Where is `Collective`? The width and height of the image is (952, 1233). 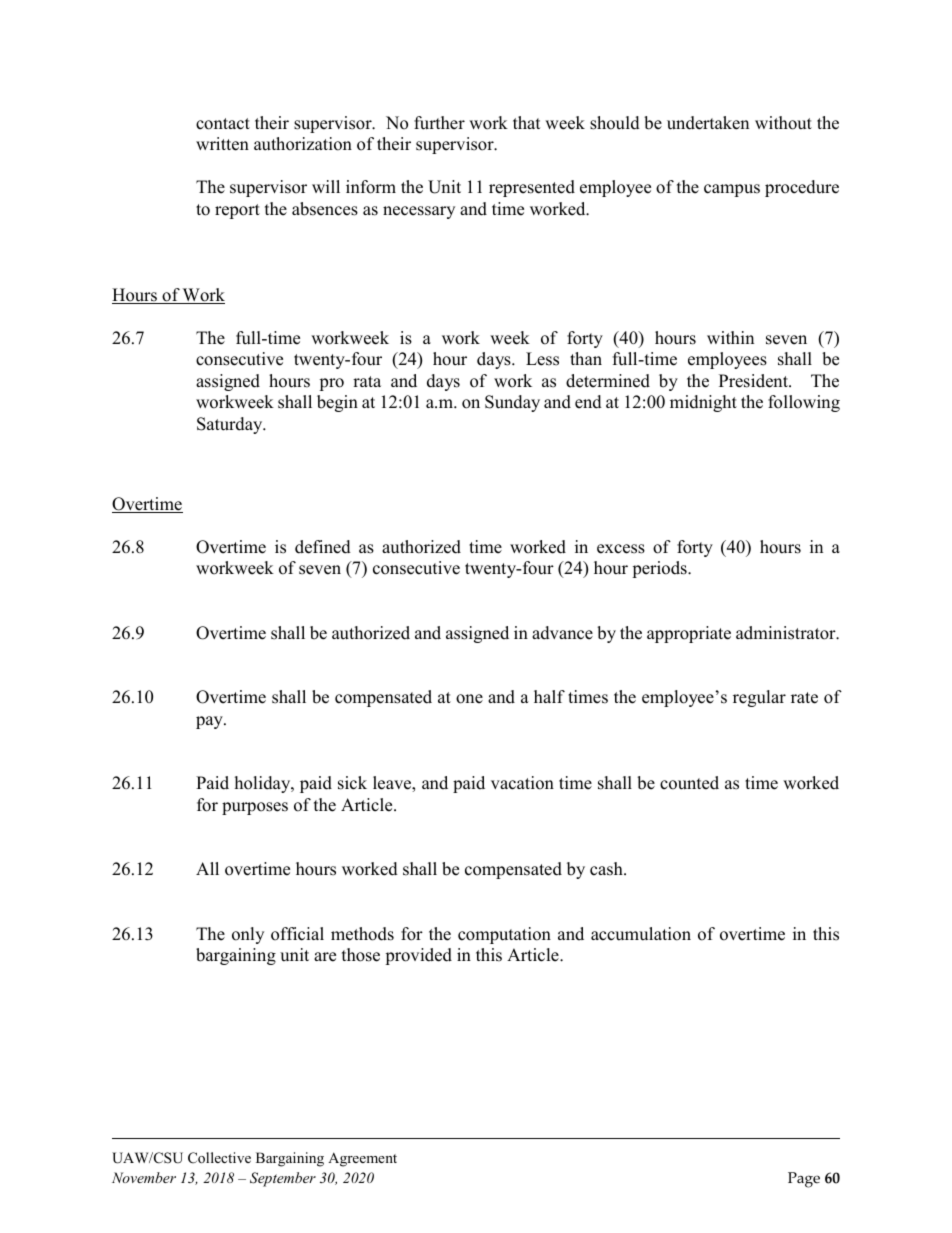
Collective is located at coordinates (219, 1158).
